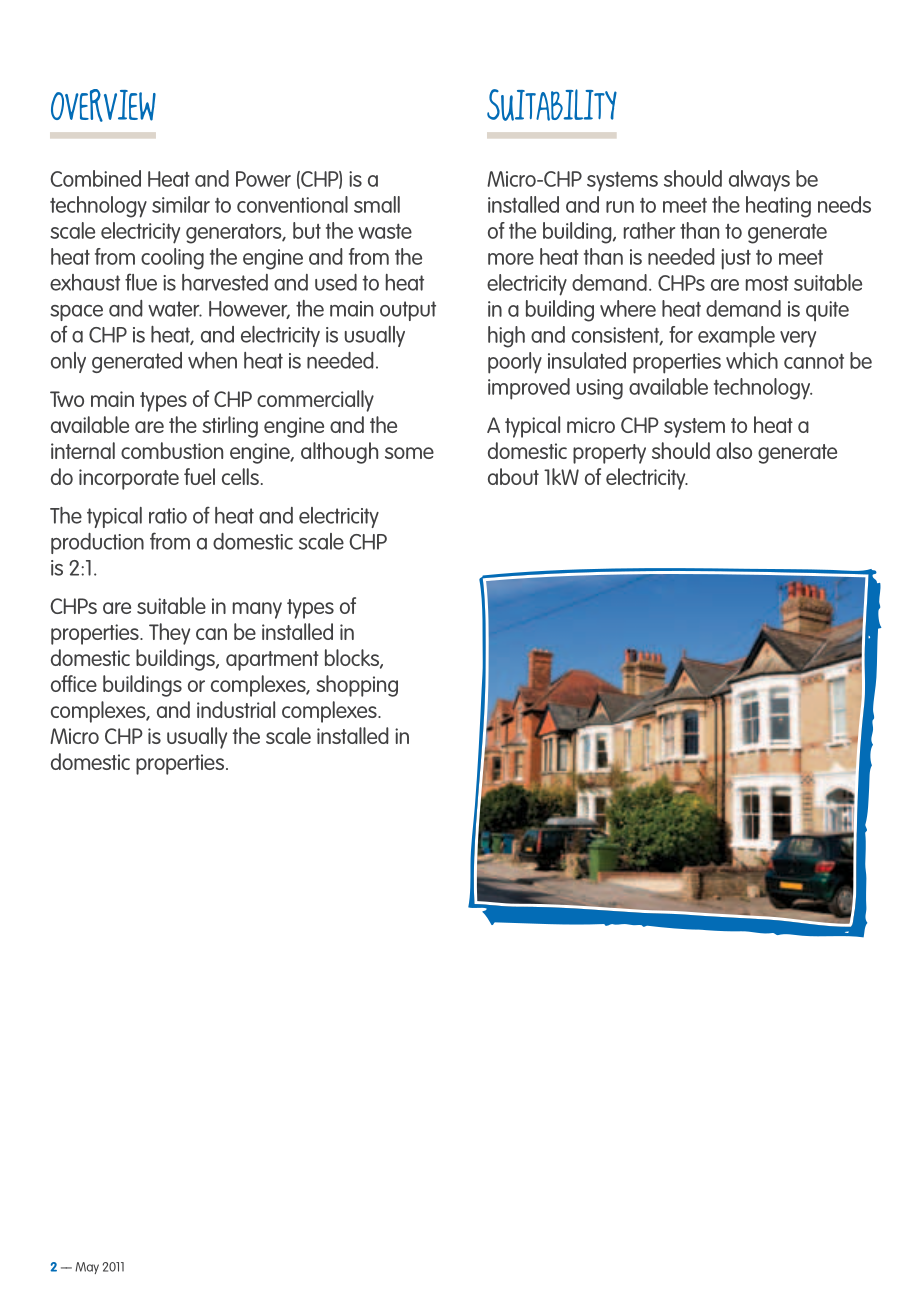  Describe the element at coordinates (169, 634) in the page. I see `They` at that location.
